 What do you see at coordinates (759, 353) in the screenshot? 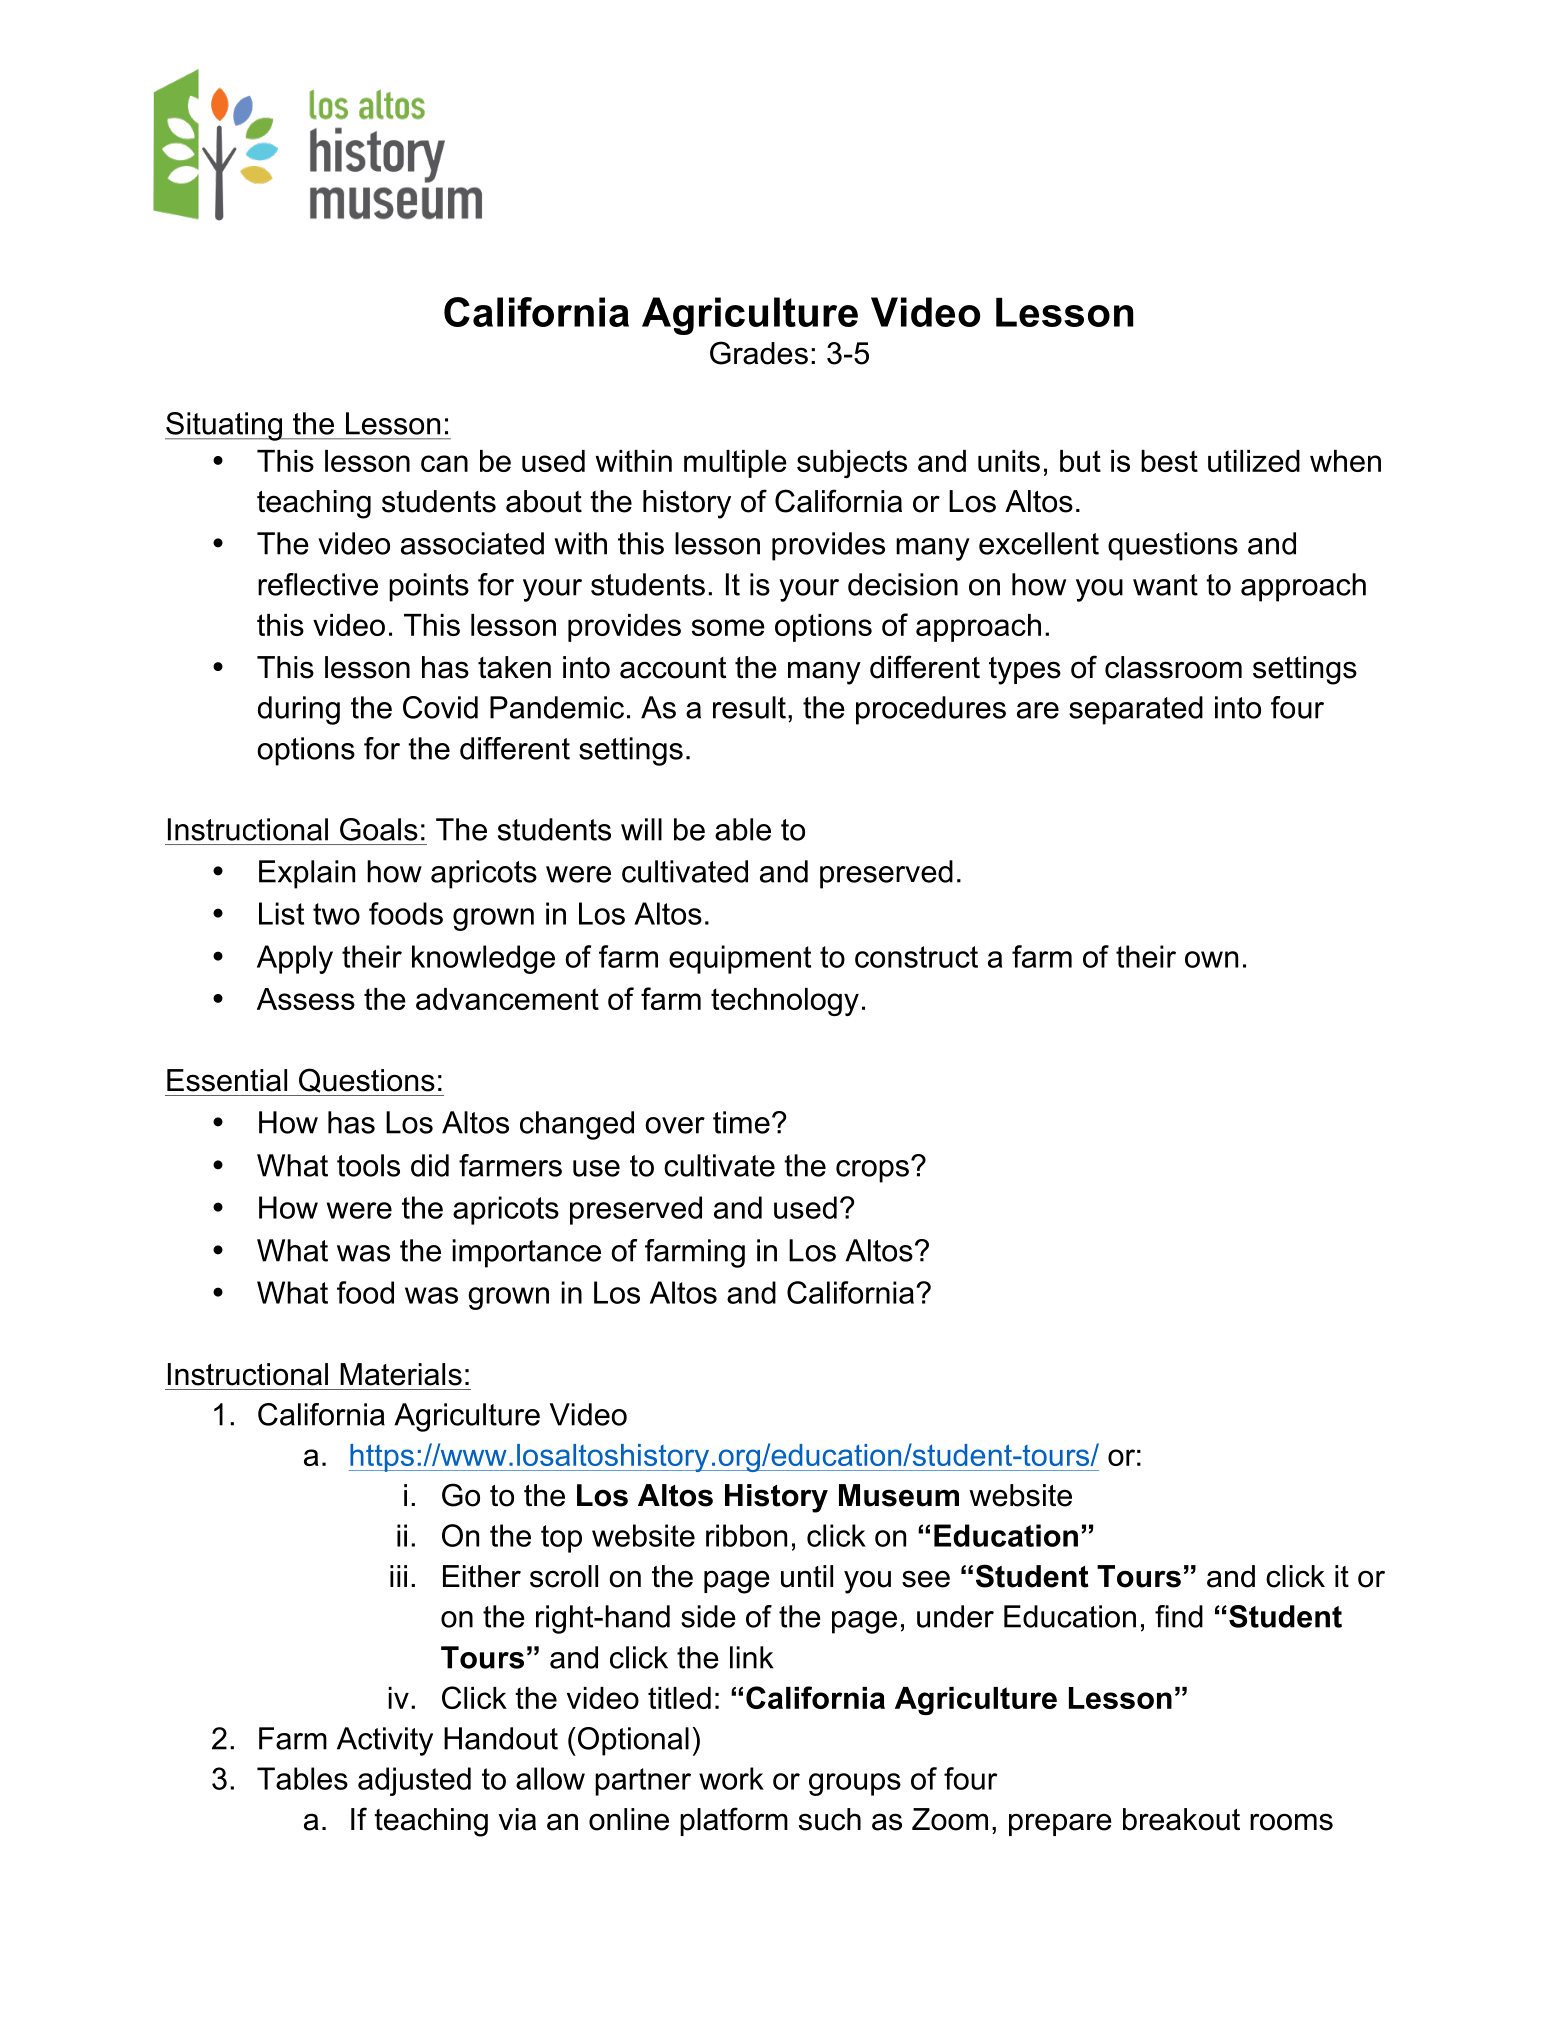
I see `Grades` at bounding box center [759, 353].
